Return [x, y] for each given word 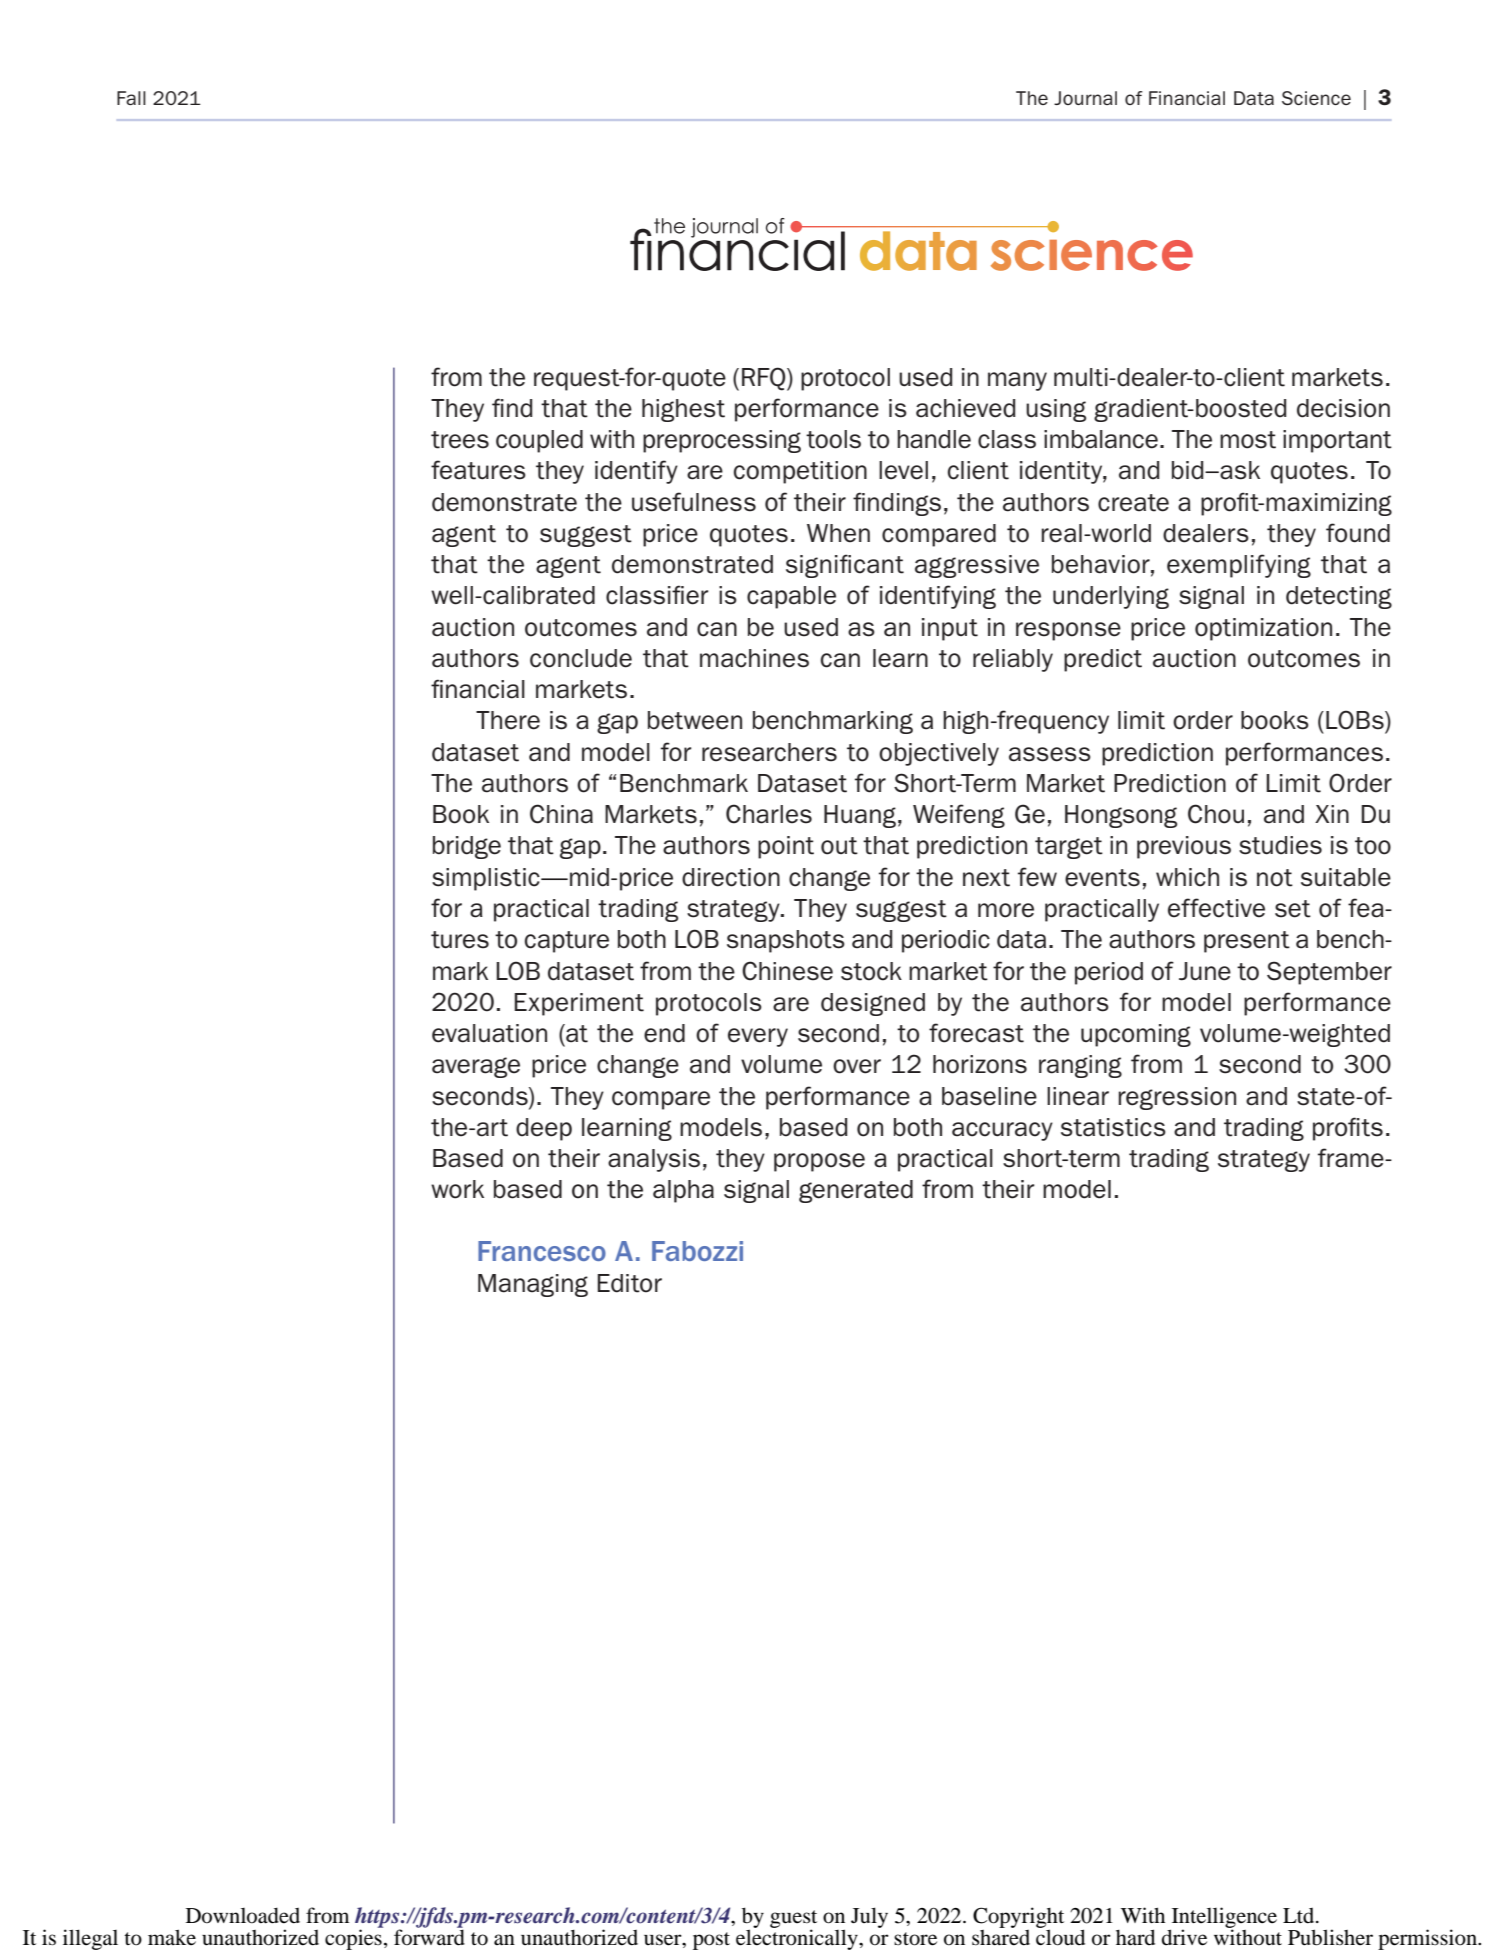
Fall [131, 98]
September [1329, 973]
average [476, 1067]
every [758, 1037]
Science [1316, 98]
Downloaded [243, 1915]
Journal [1085, 98]
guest [793, 1920]
